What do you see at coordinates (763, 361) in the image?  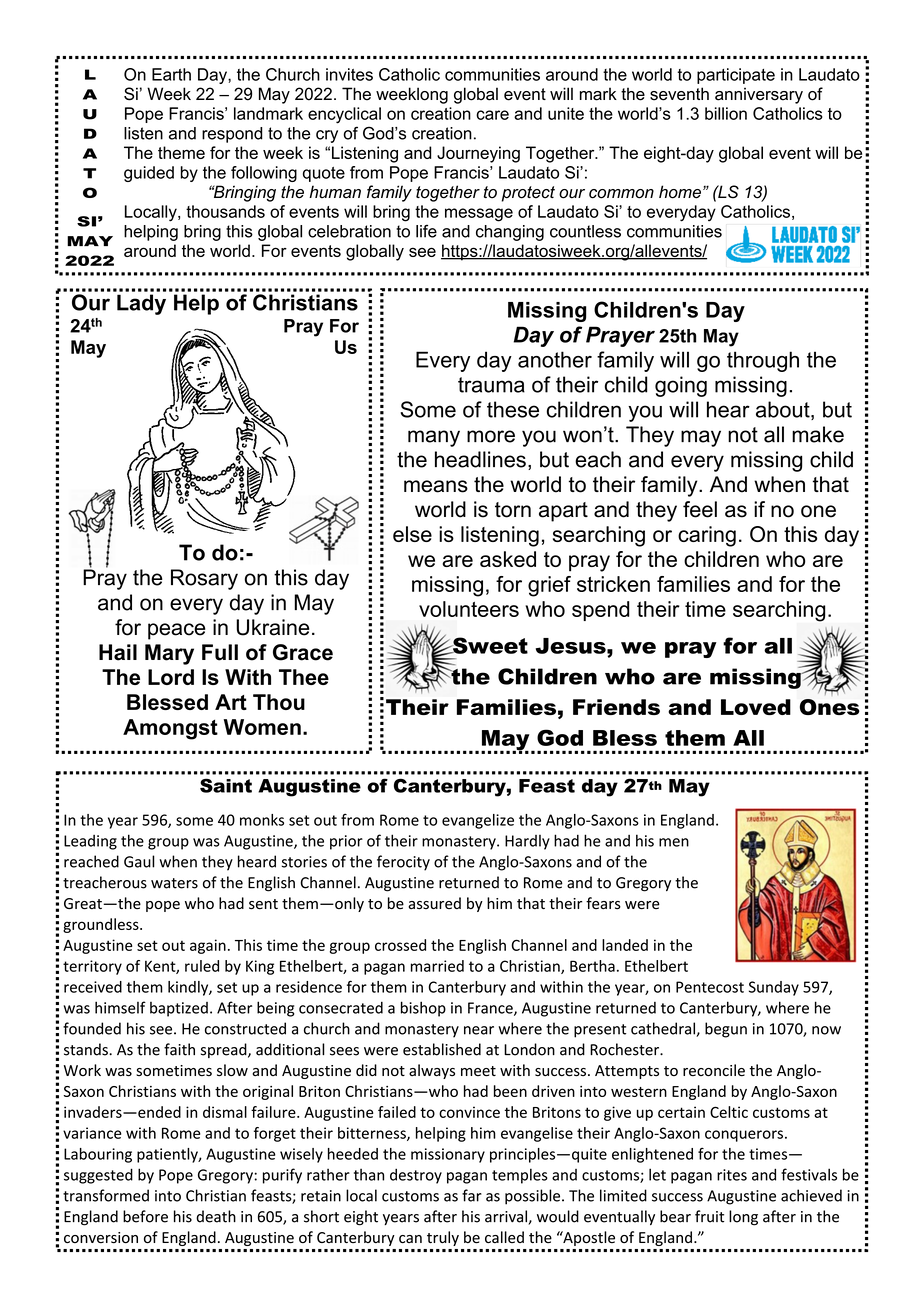 I see `through` at bounding box center [763, 361].
